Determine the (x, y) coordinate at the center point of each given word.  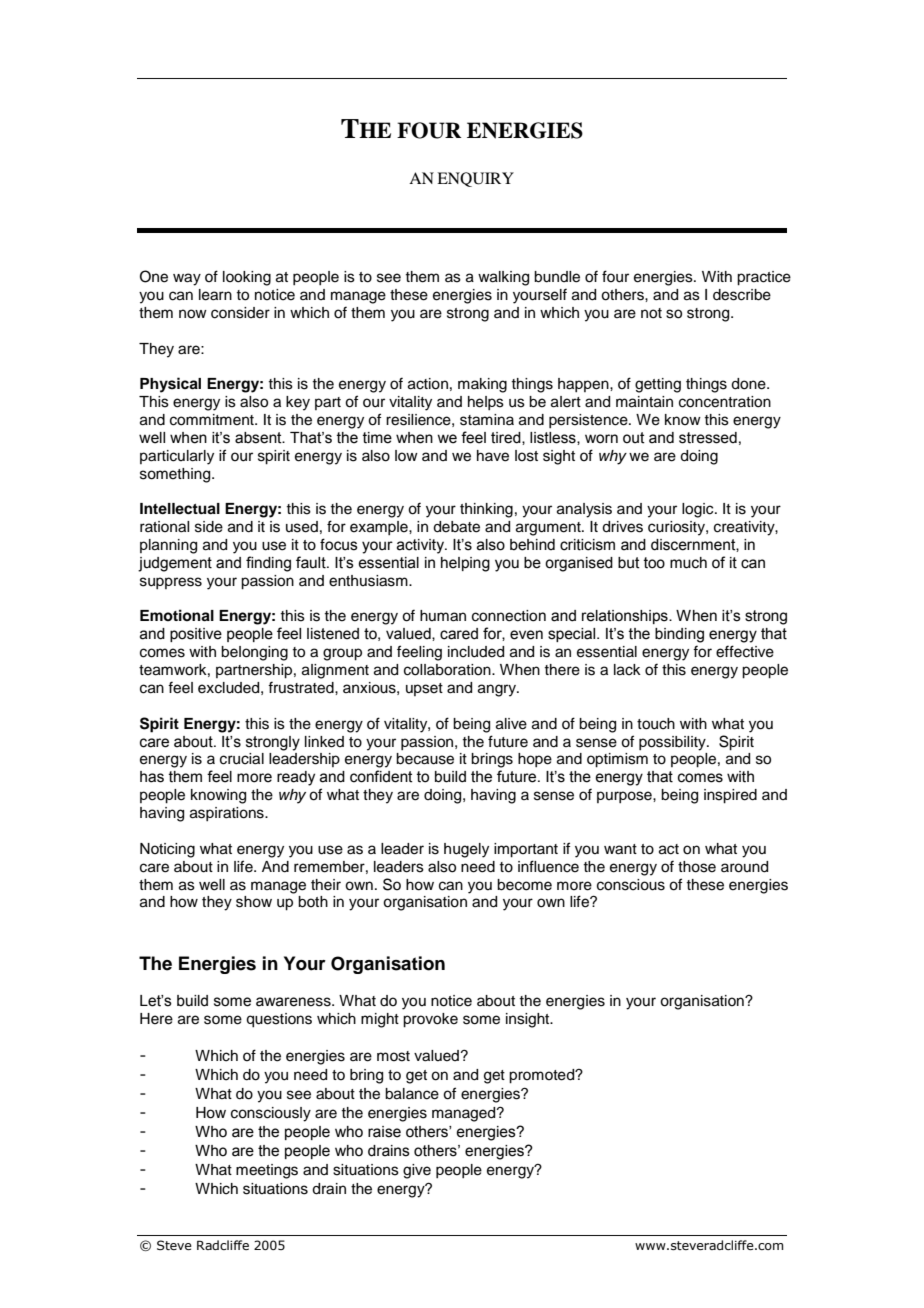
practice (764, 278)
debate (456, 527)
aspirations (228, 814)
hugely (466, 850)
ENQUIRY (475, 179)
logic (699, 510)
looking (247, 278)
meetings (267, 1171)
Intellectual (180, 509)
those (697, 867)
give (417, 1171)
